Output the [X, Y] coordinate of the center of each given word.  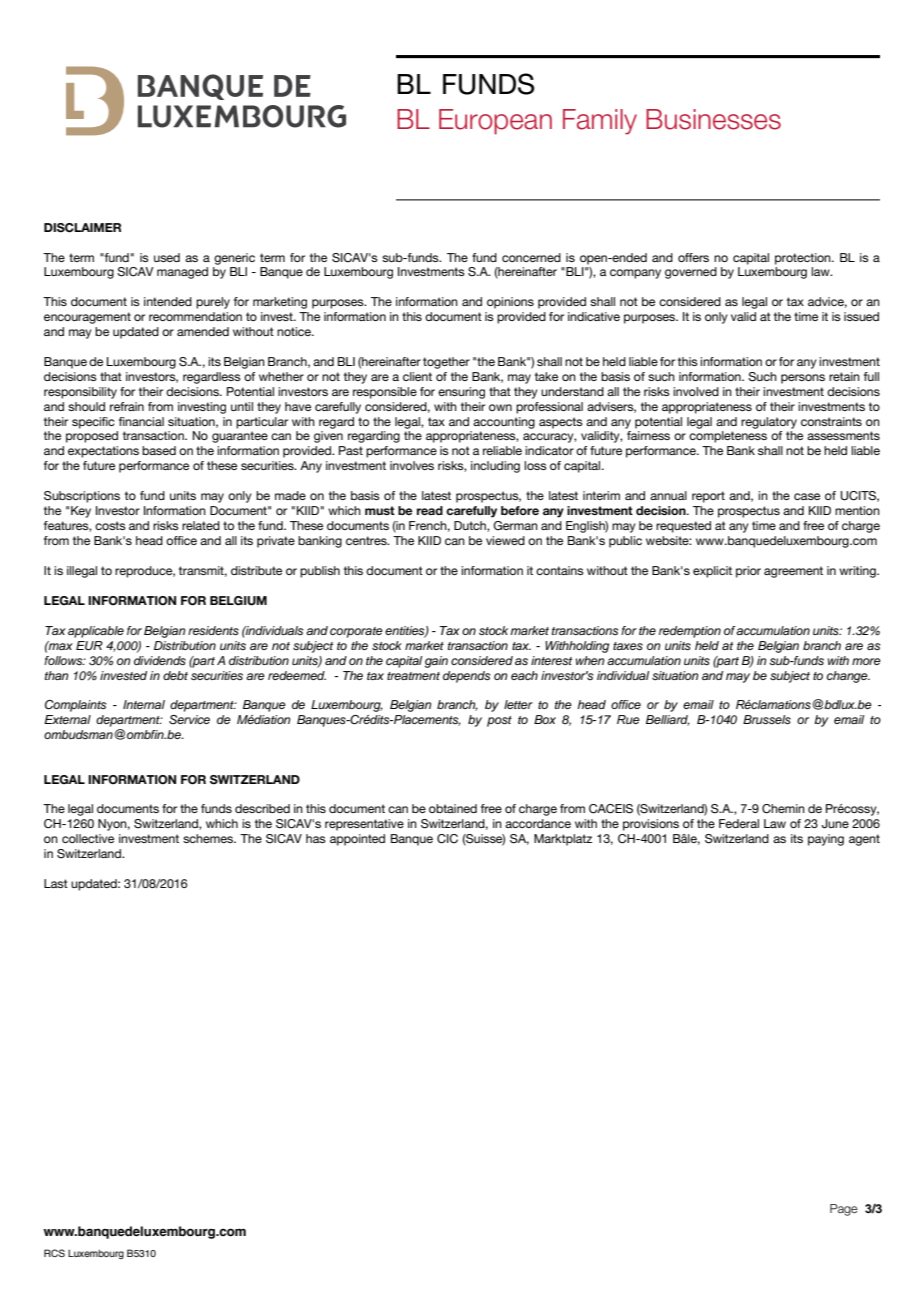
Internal [144, 704]
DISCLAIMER [82, 228]
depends [466, 677]
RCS [54, 1253]
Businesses [713, 119]
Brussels [767, 719]
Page [844, 1210]
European [495, 122]
